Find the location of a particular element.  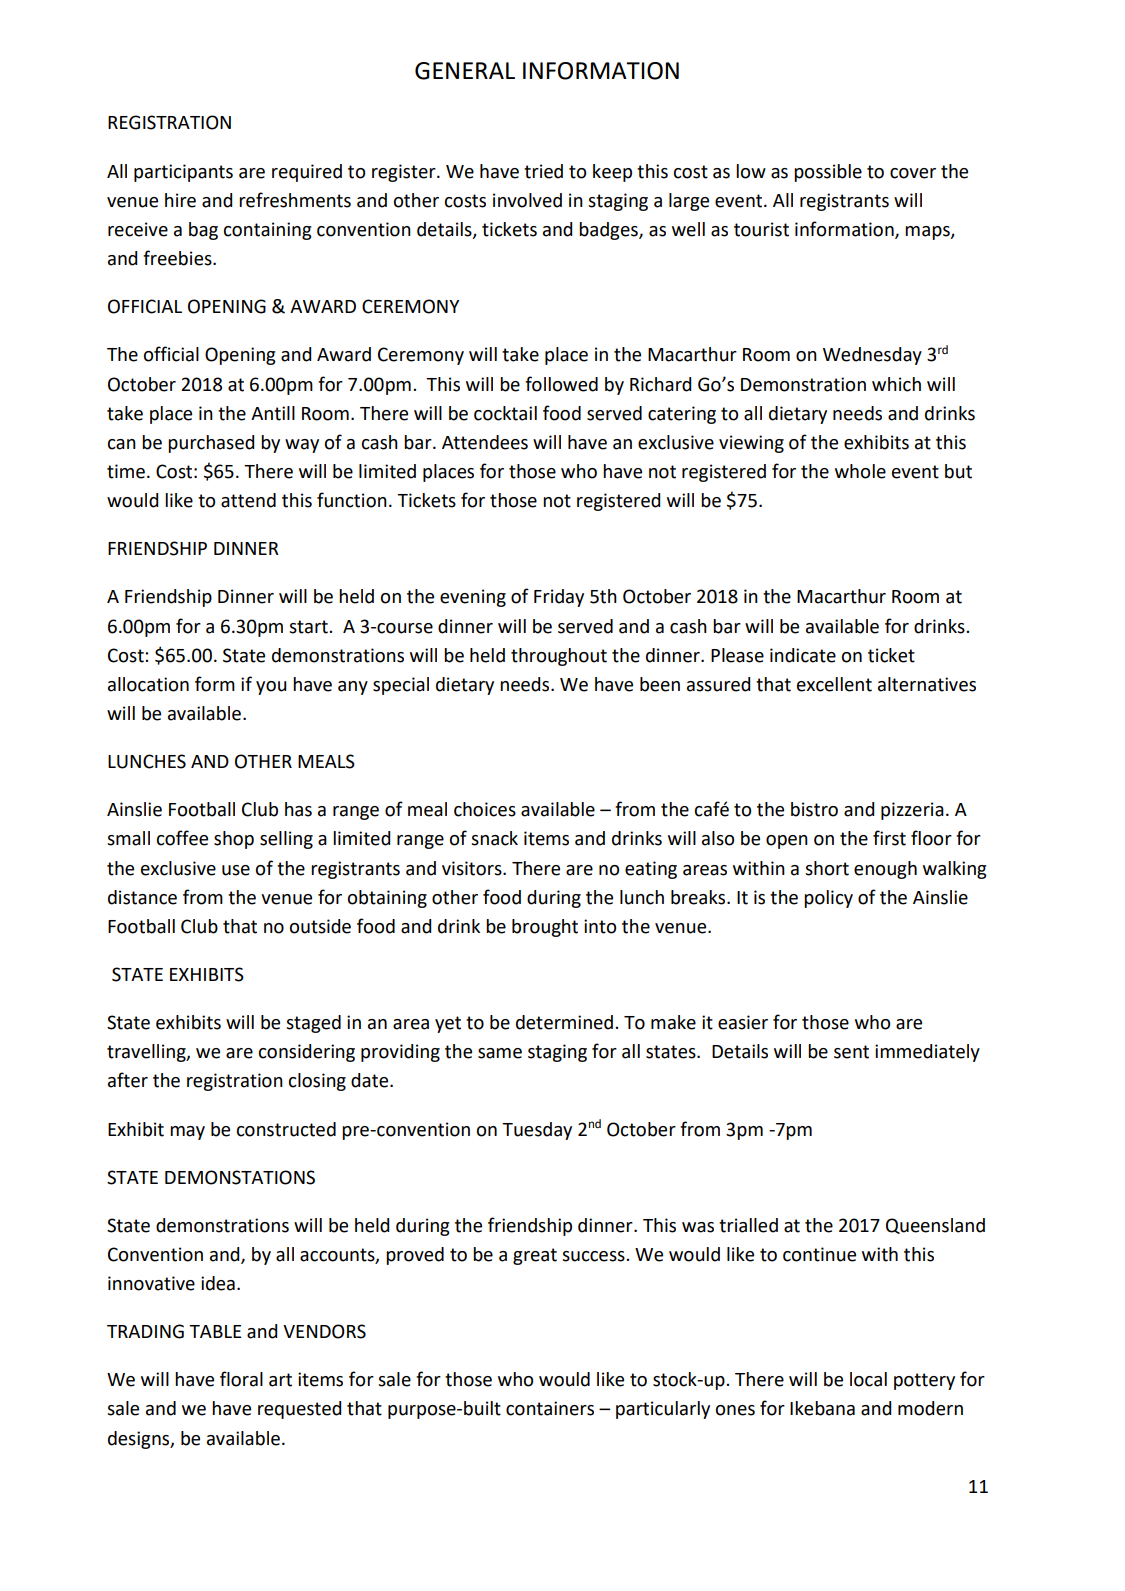

floral is located at coordinates (241, 1379).
